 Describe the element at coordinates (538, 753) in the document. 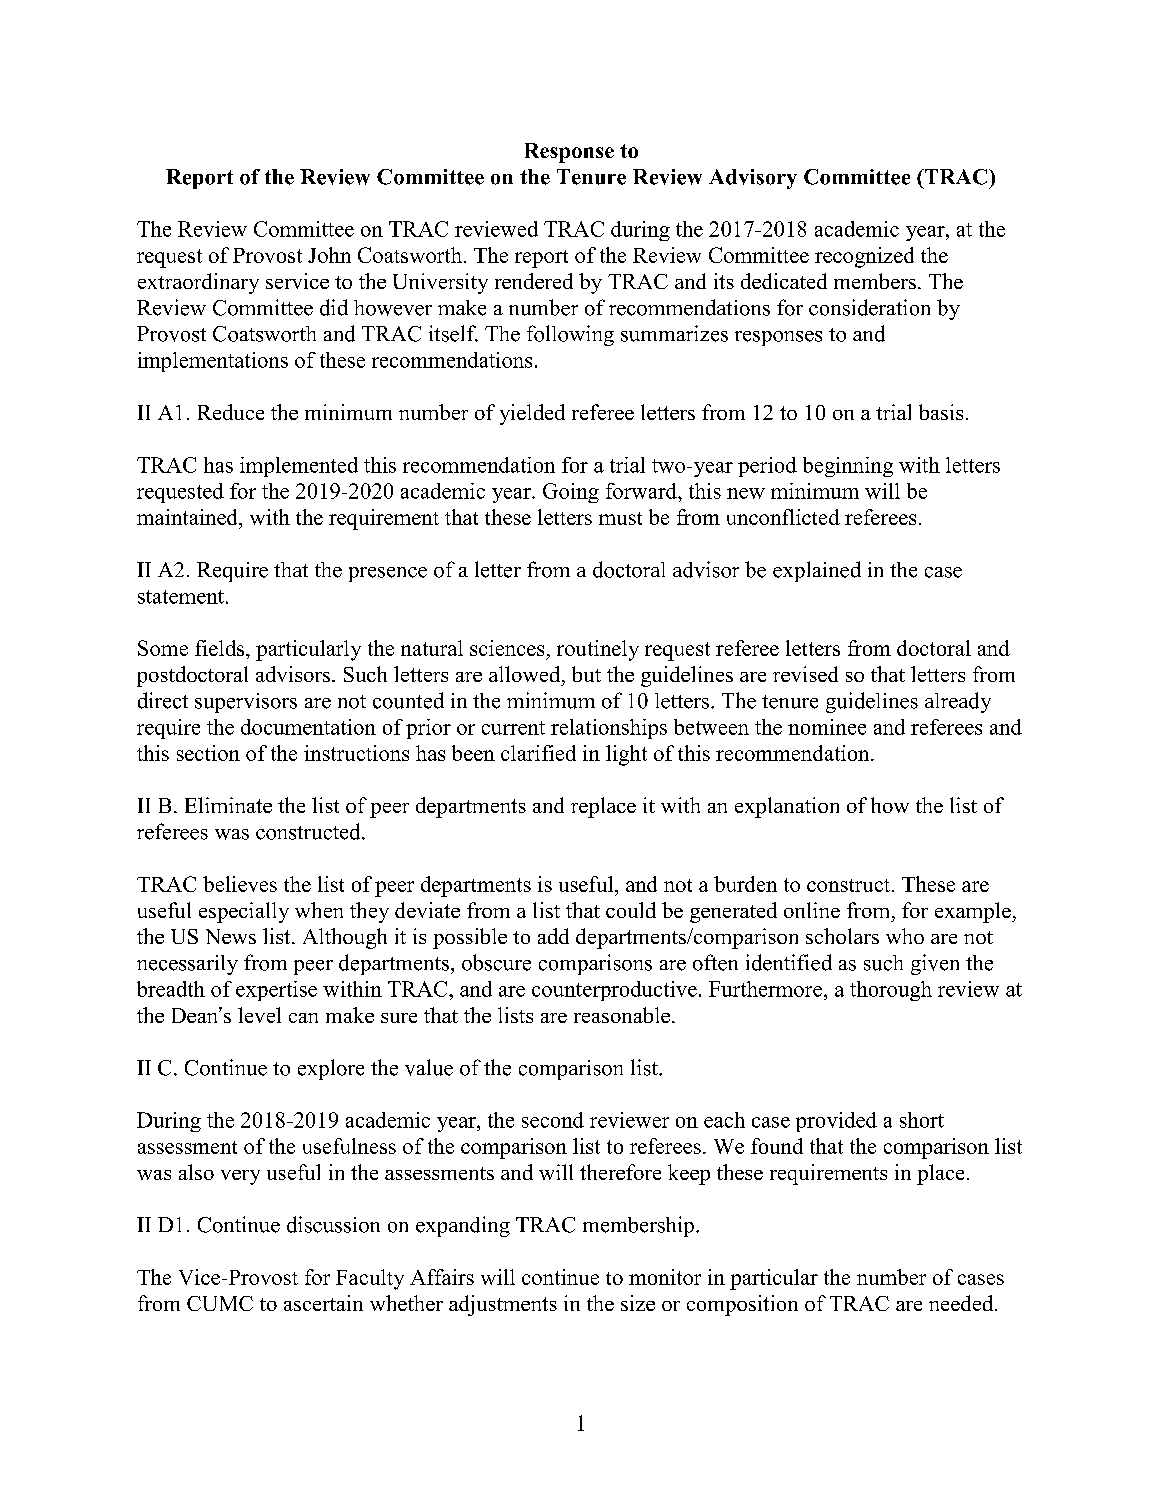

I see `clarified` at that location.
